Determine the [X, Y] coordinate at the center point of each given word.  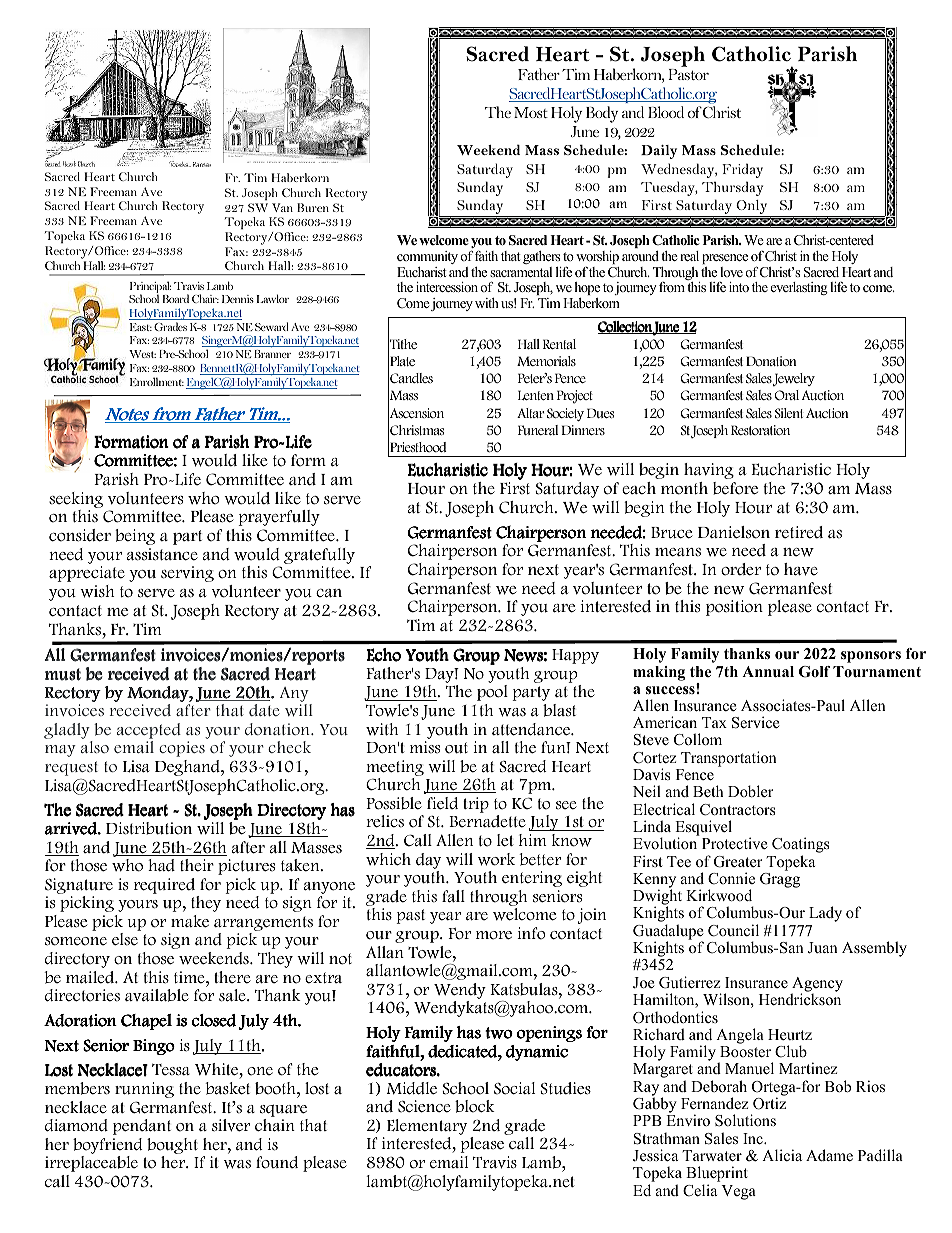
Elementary [427, 1128]
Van [282, 207]
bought [172, 1147]
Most [531, 112]
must [63, 674]
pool [492, 693]
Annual [768, 671]
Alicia [782, 1155]
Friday [742, 170]
